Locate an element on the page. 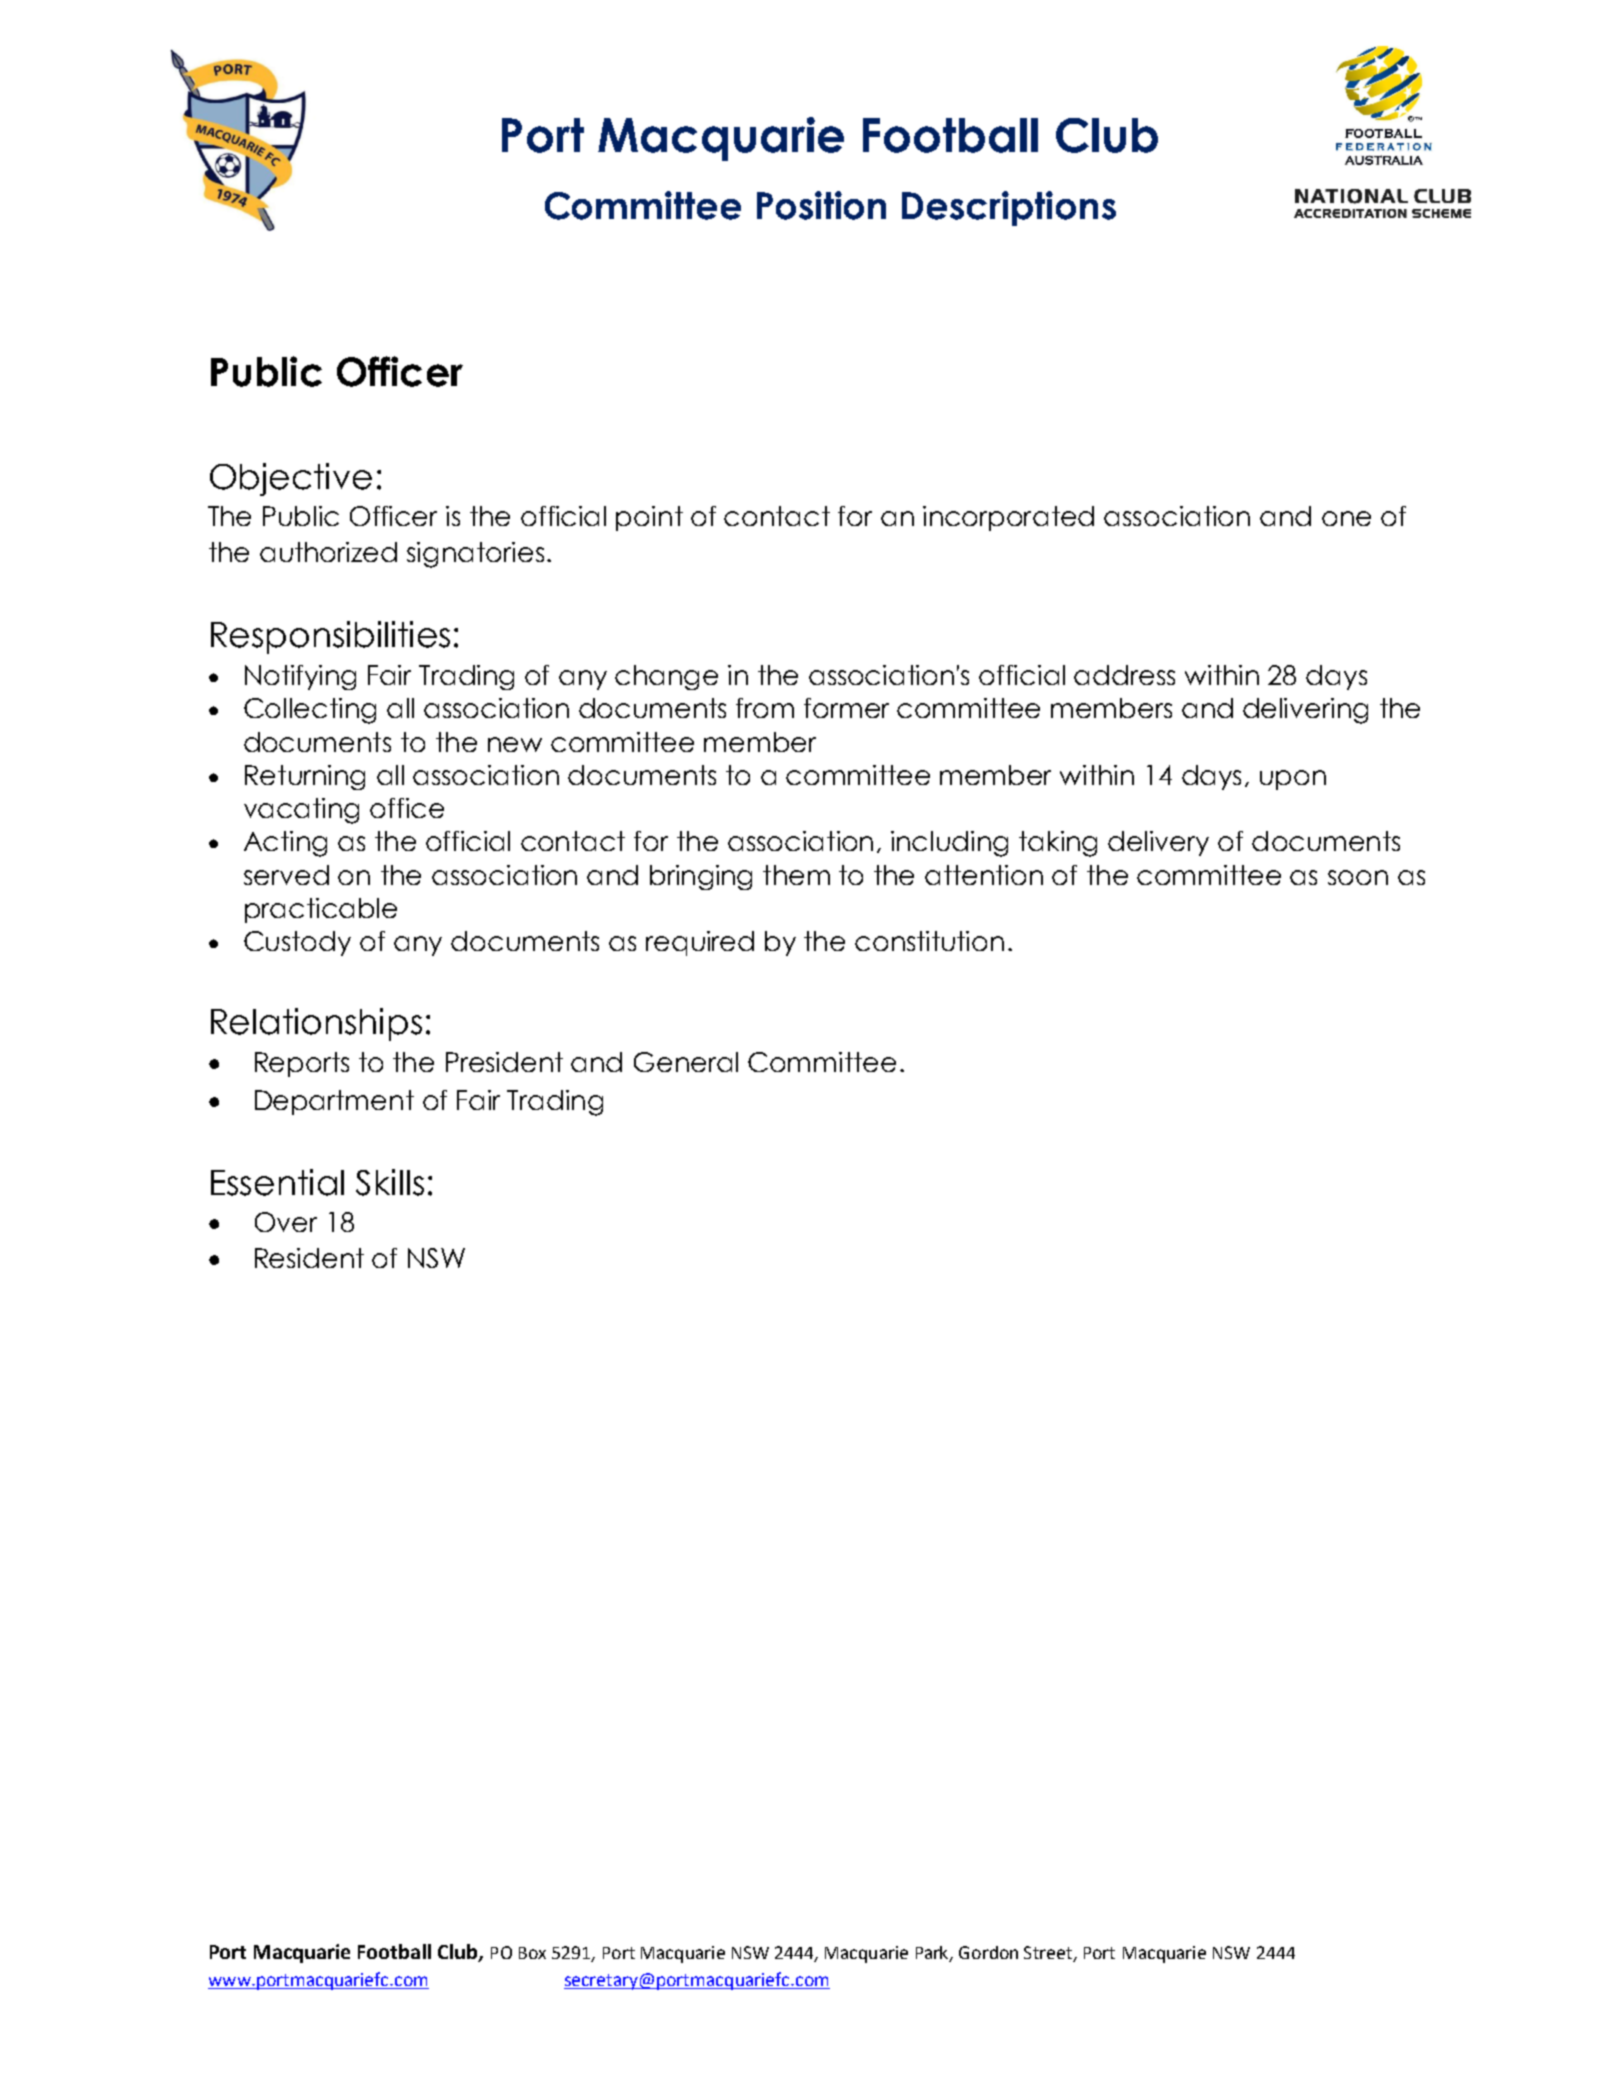 Image resolution: width=1609 pixels, height=2082 pixels. vacating is located at coordinates (301, 811).
